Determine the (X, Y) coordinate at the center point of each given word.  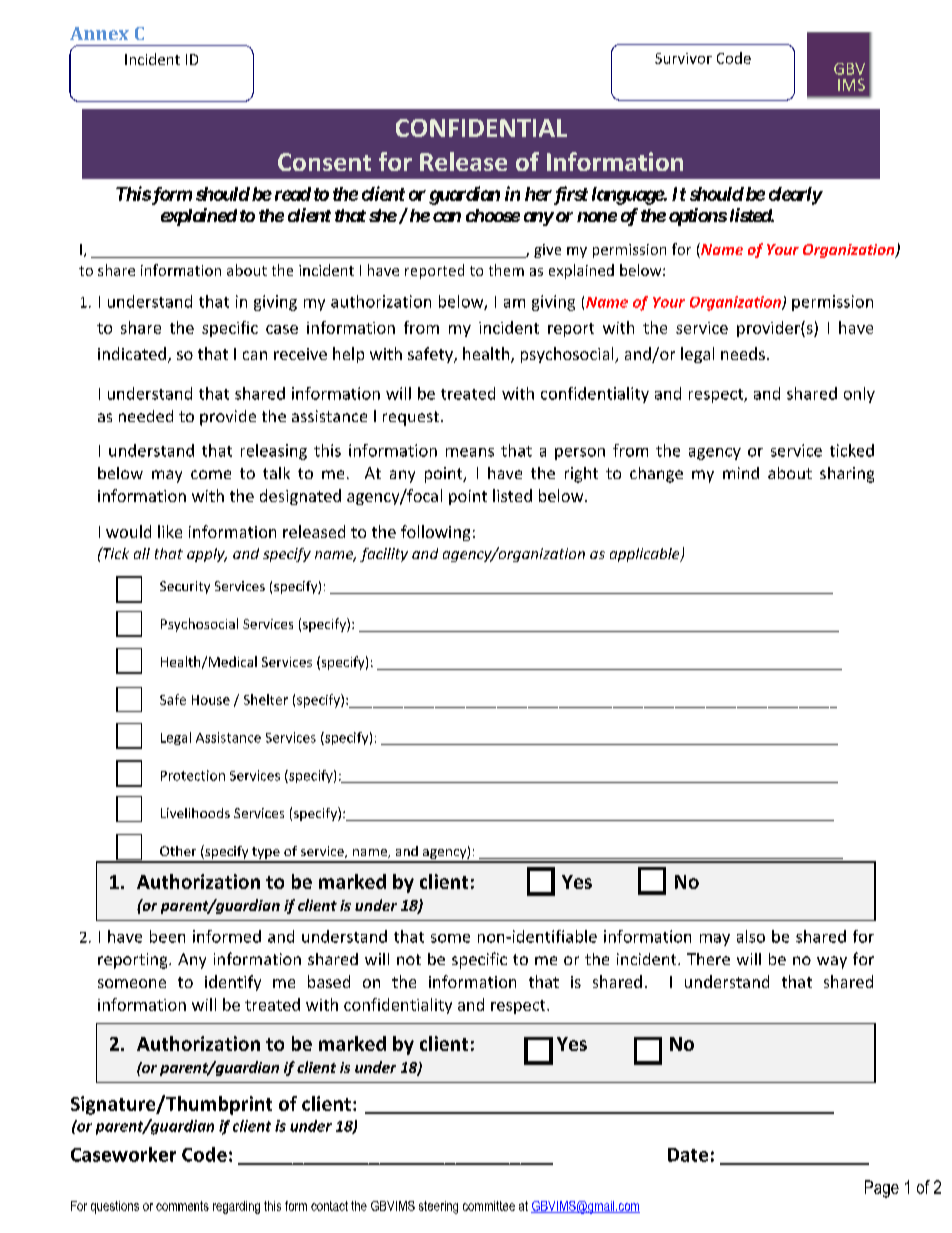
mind (741, 473)
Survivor (683, 58)
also (751, 936)
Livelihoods (195, 813)
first (569, 195)
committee (489, 1206)
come (211, 474)
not (409, 959)
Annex (99, 33)
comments (182, 1206)
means (470, 452)
